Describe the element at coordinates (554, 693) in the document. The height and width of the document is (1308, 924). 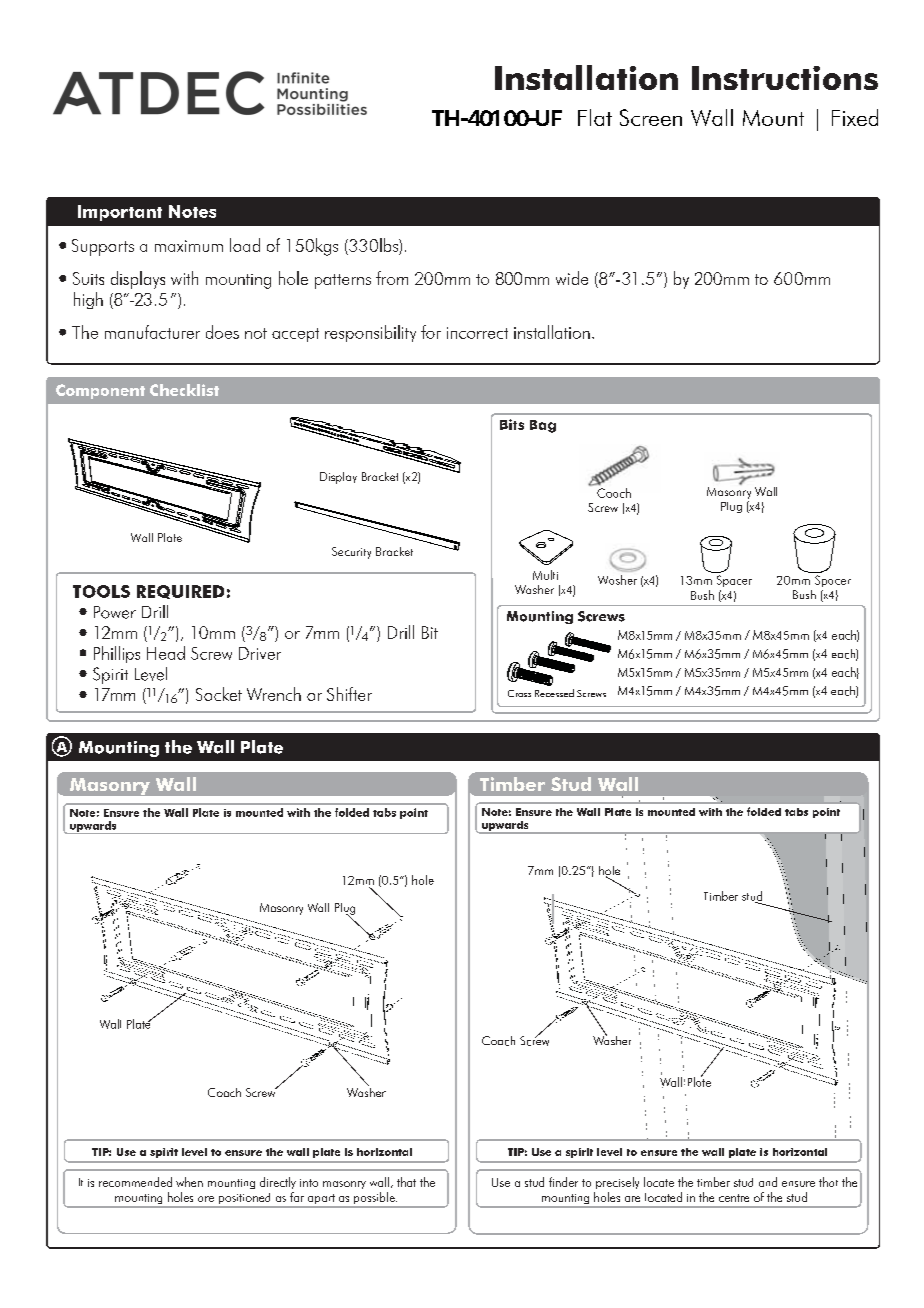
I see `Recessed` at that location.
